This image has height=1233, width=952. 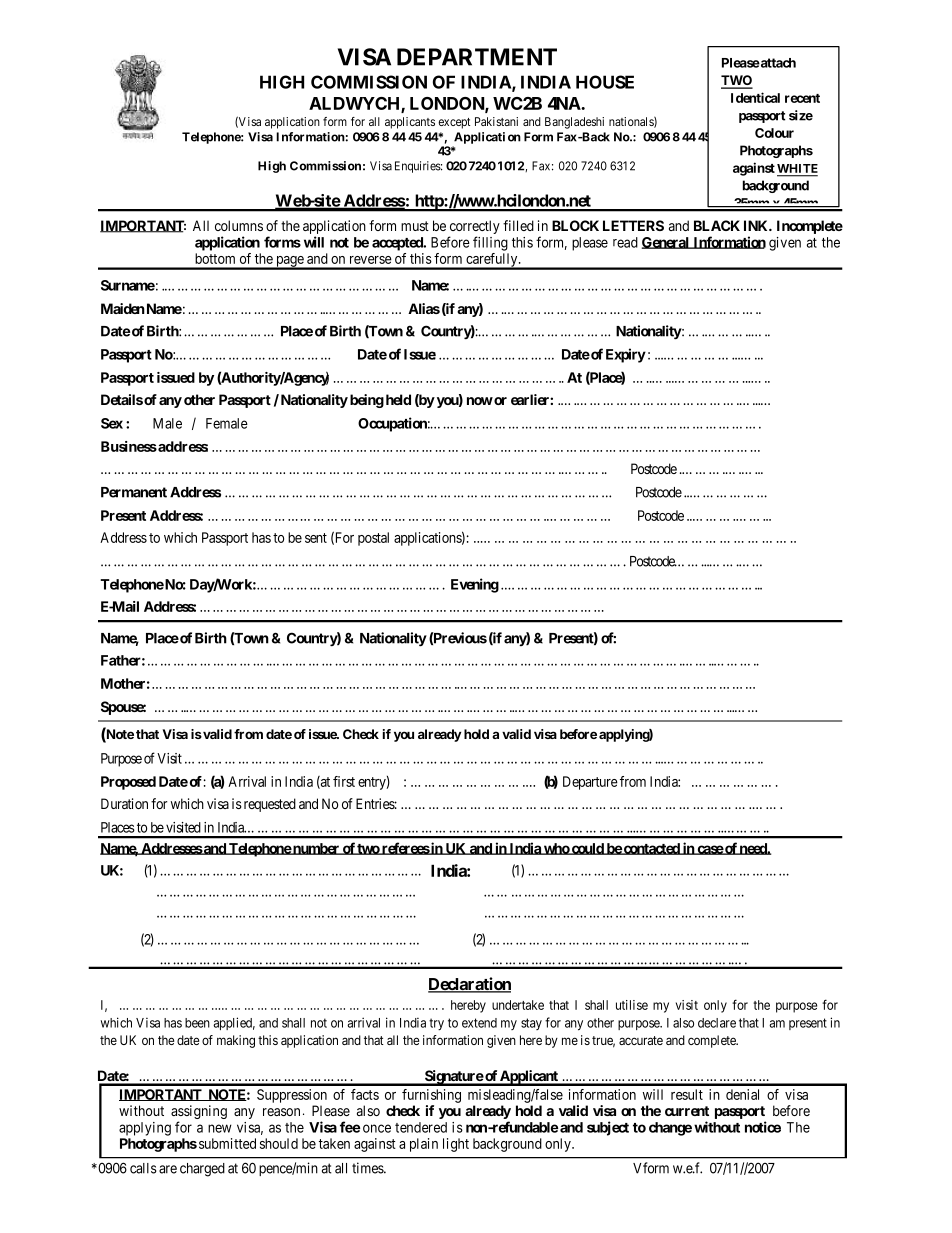 I want to click on Identical, so click(x=755, y=97).
